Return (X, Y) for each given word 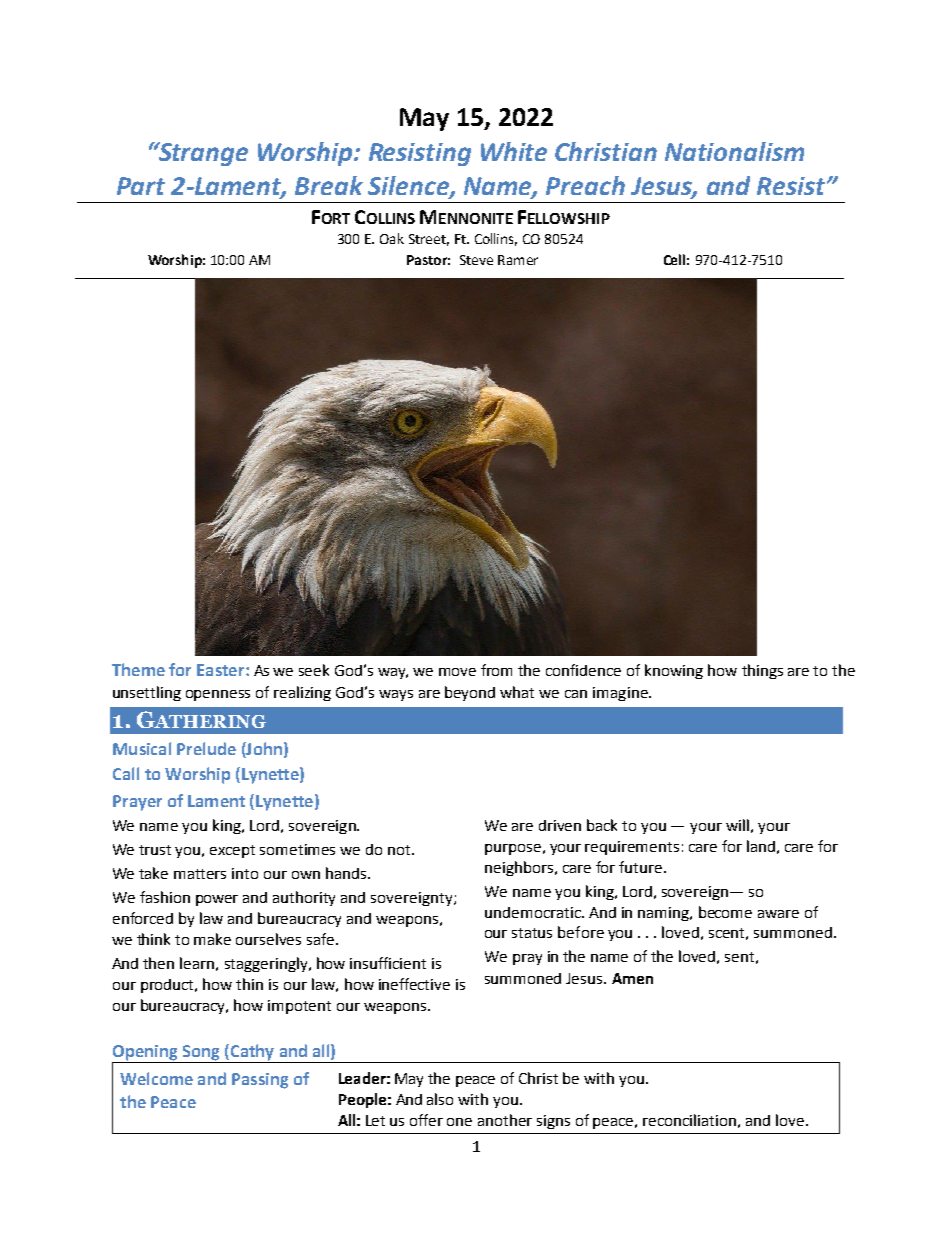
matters (200, 874)
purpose (513, 849)
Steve (476, 260)
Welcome (156, 1078)
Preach (585, 185)
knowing (674, 671)
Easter (222, 670)
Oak (392, 238)
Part (141, 186)
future (642, 867)
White (514, 151)
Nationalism (734, 151)
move (457, 672)
